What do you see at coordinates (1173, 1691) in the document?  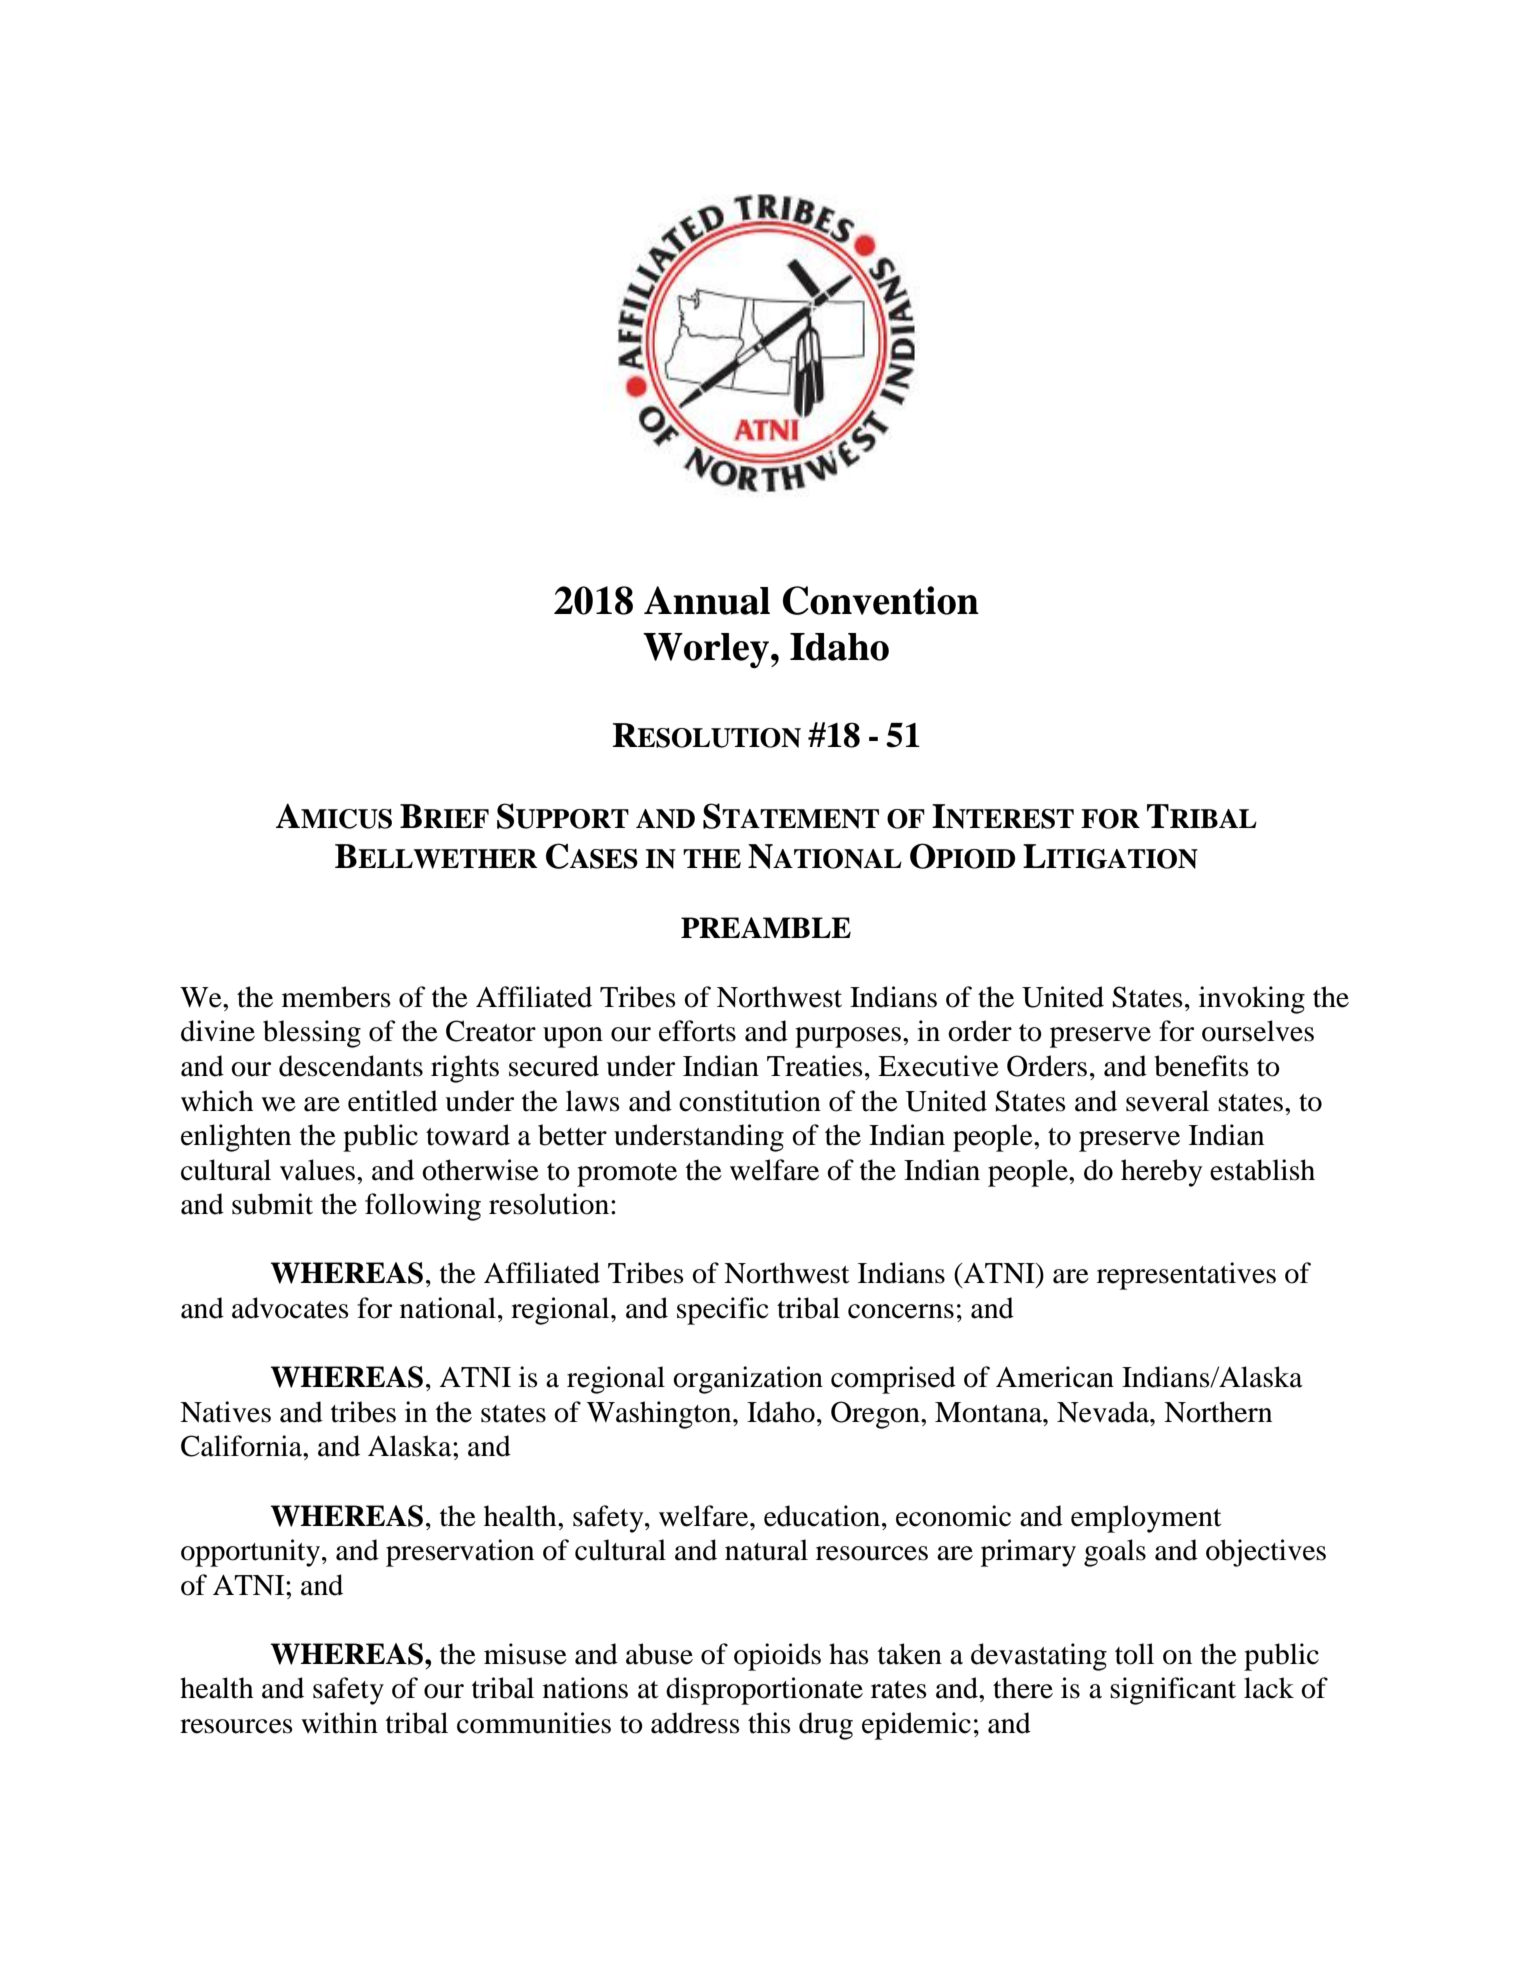 I see `significant` at bounding box center [1173, 1691].
